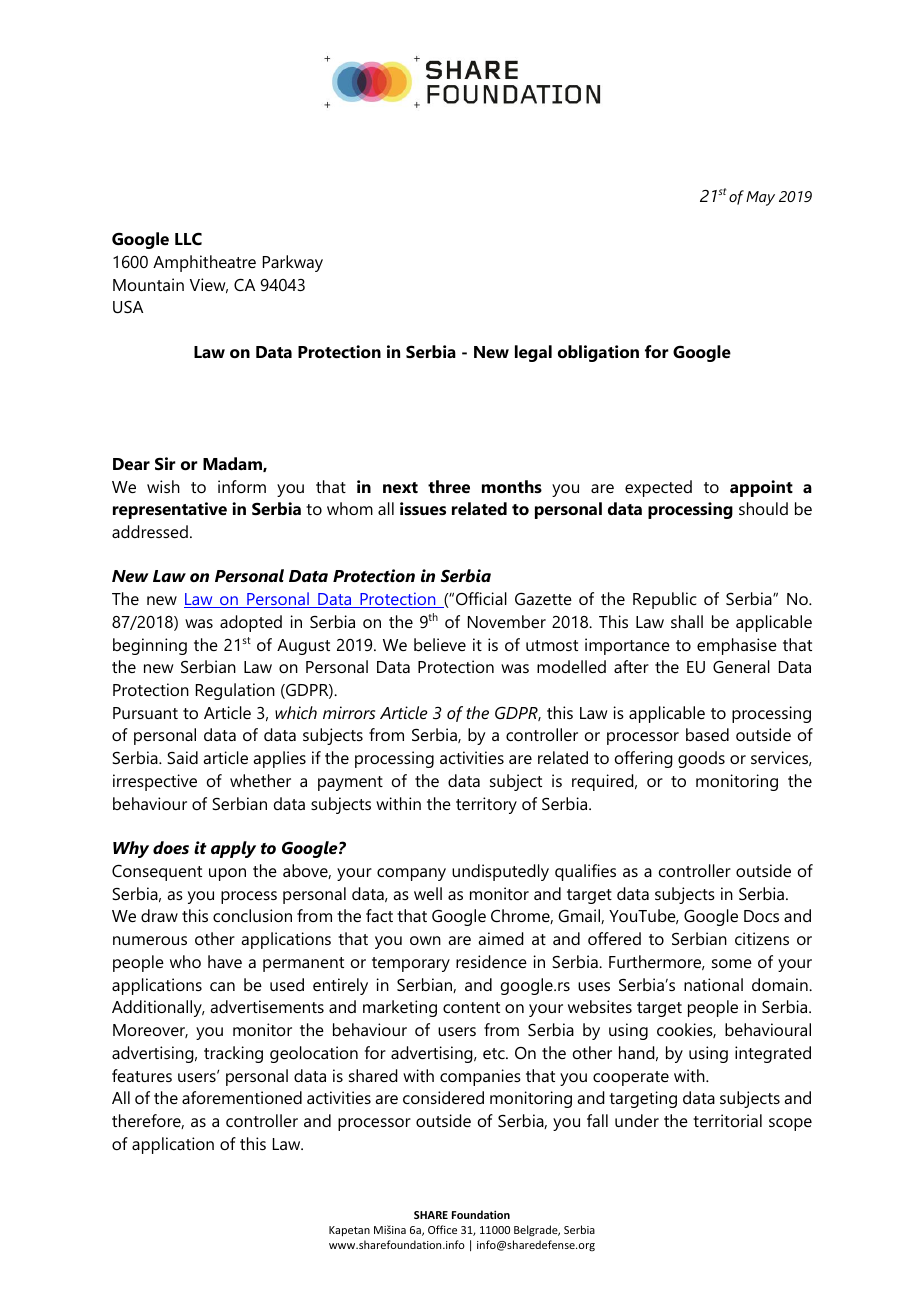 The width and height of the image is (924, 1308). Describe the element at coordinates (293, 263) in the image. I see `Parkway` at that location.
